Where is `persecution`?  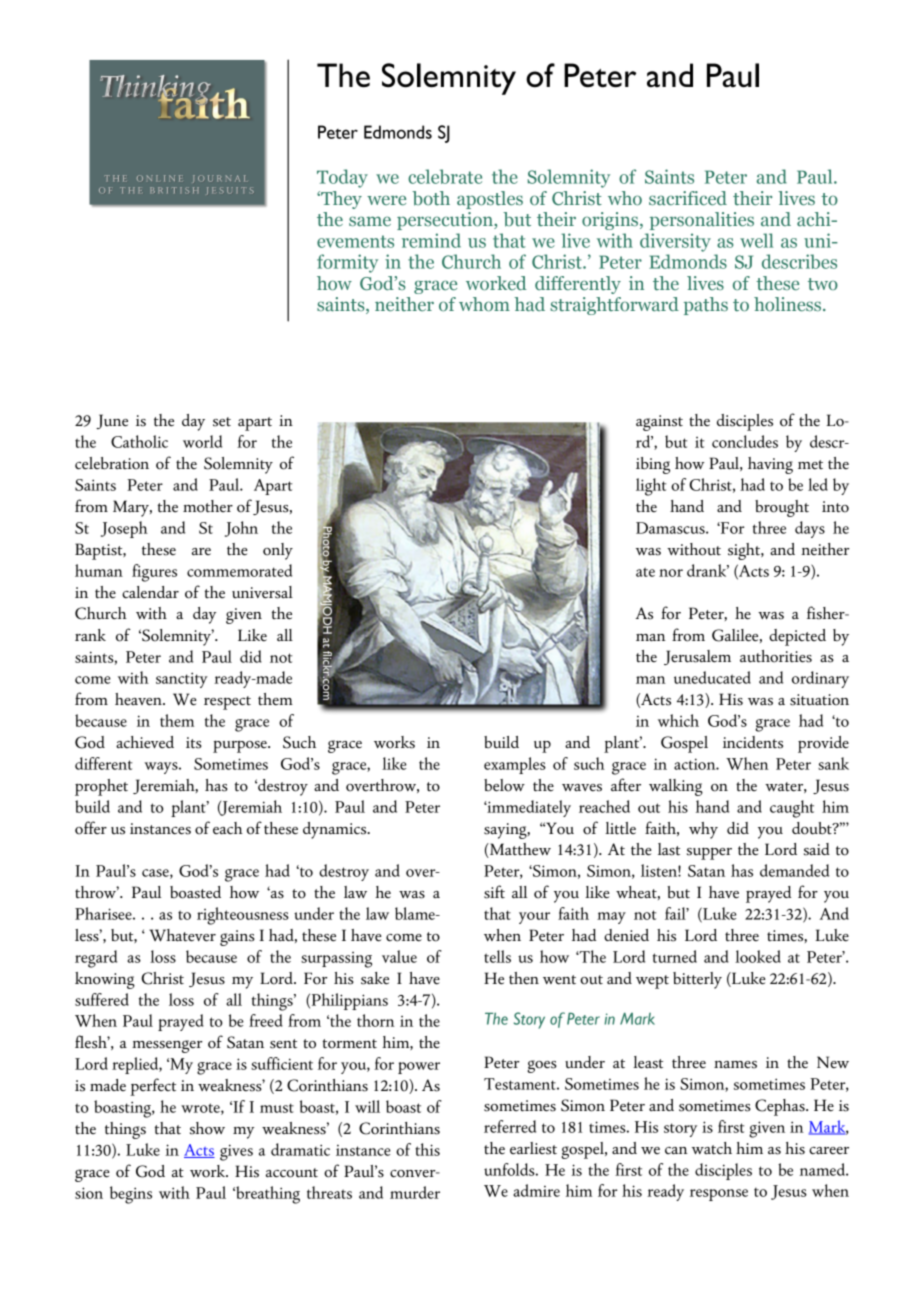 persecution is located at coordinates (446, 221).
